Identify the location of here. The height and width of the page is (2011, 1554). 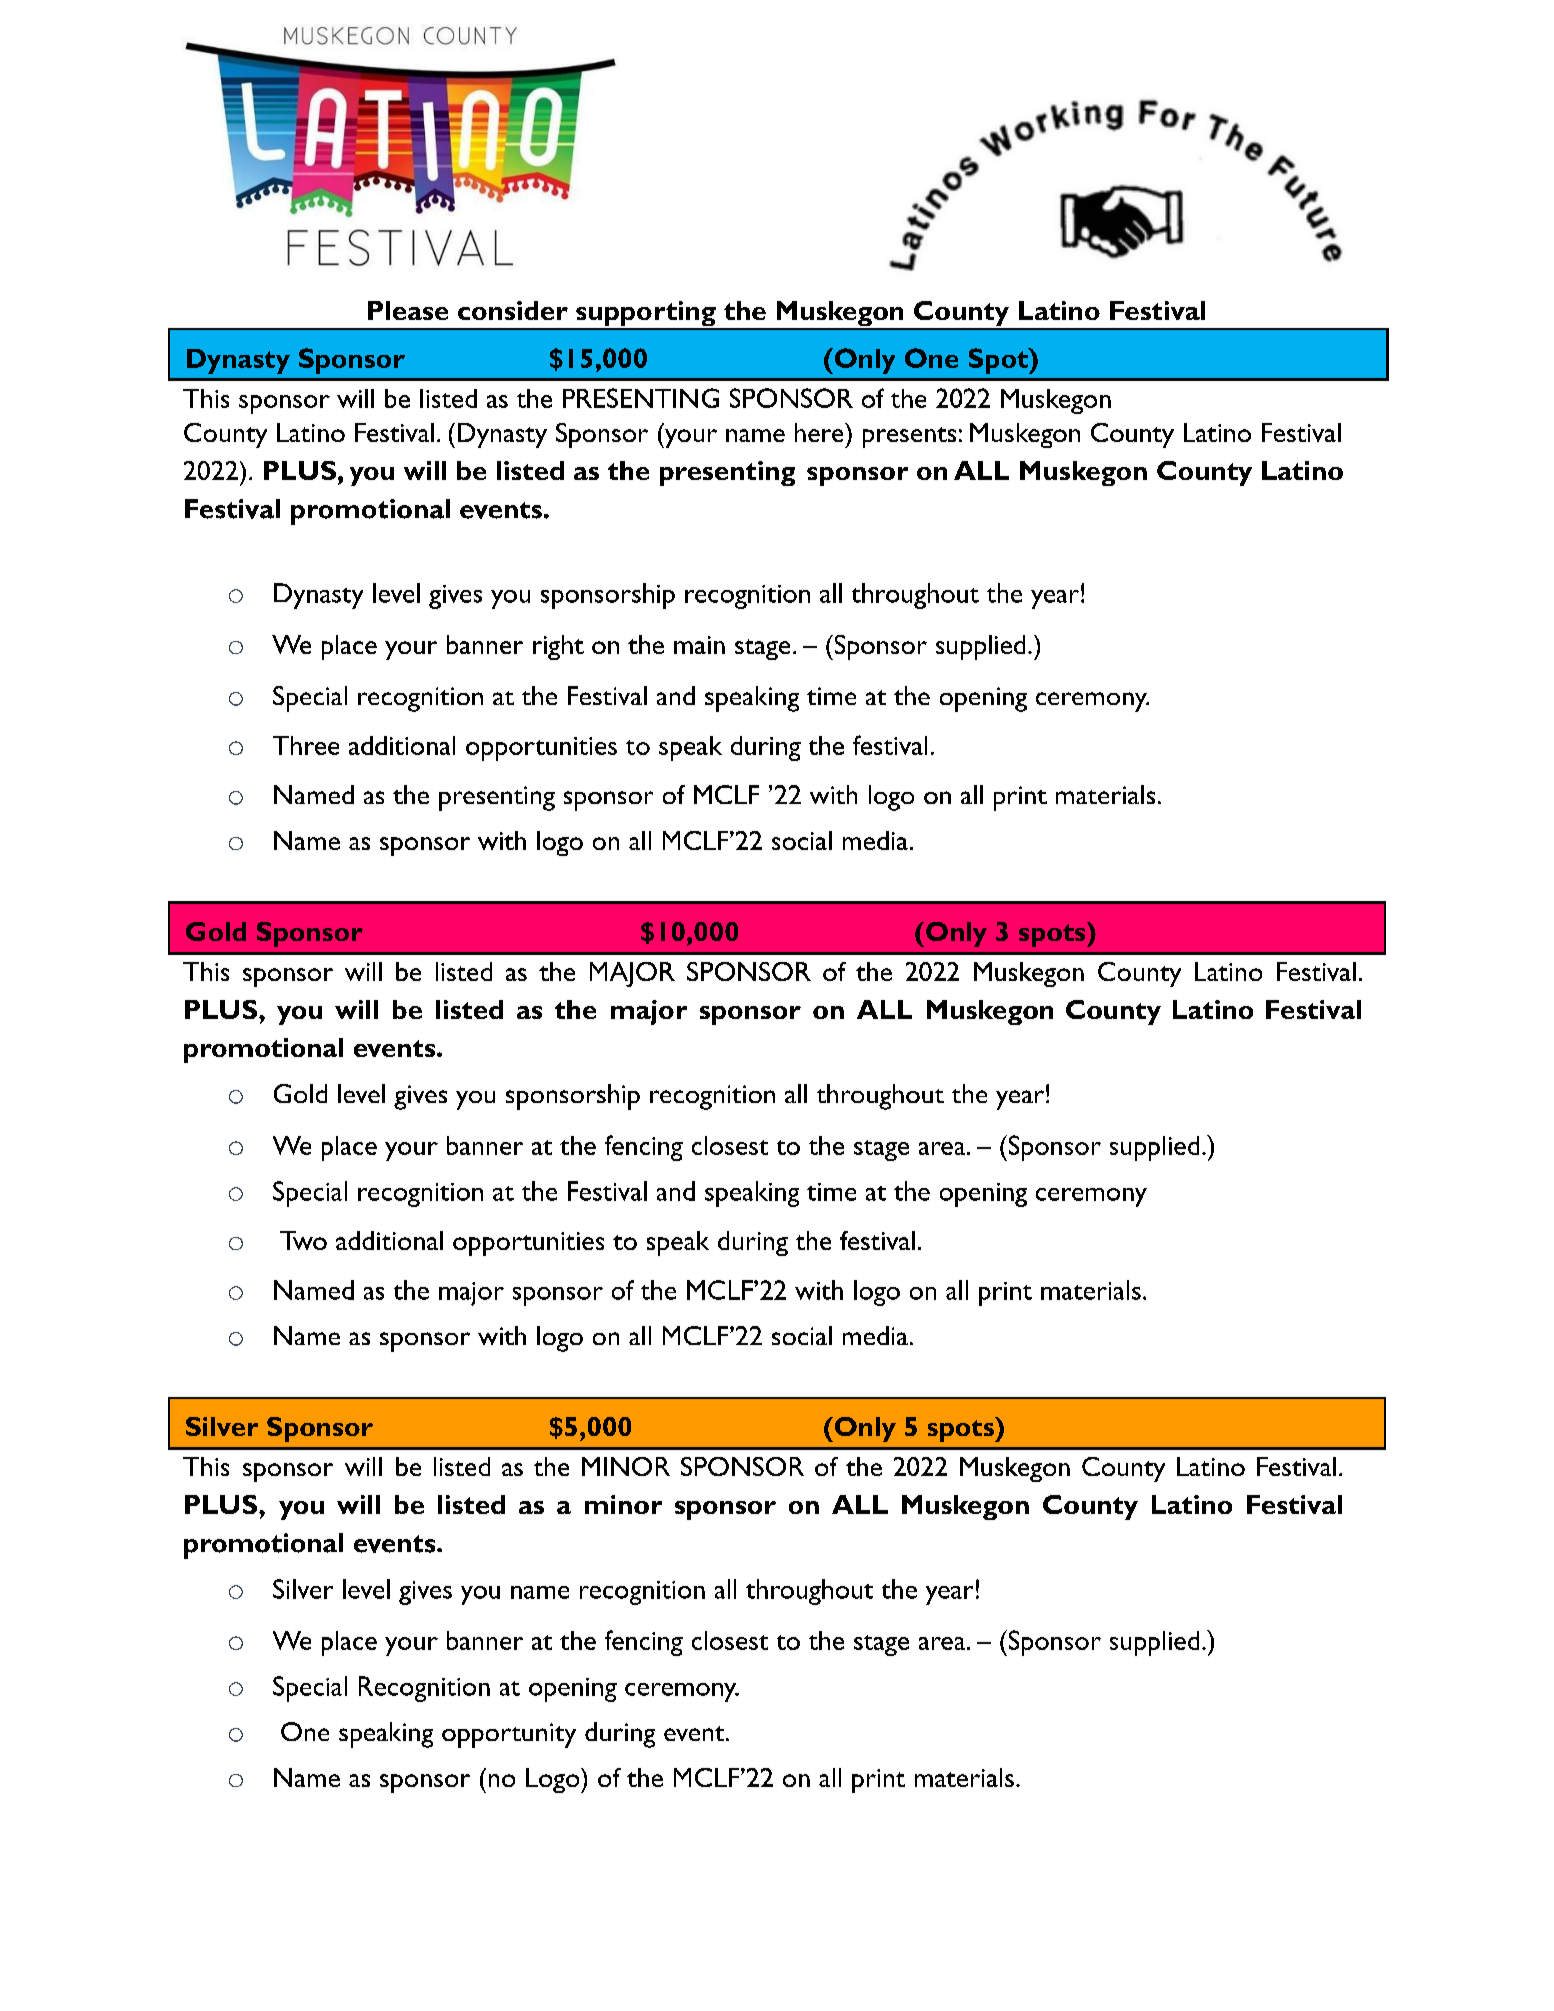
(820, 432).
